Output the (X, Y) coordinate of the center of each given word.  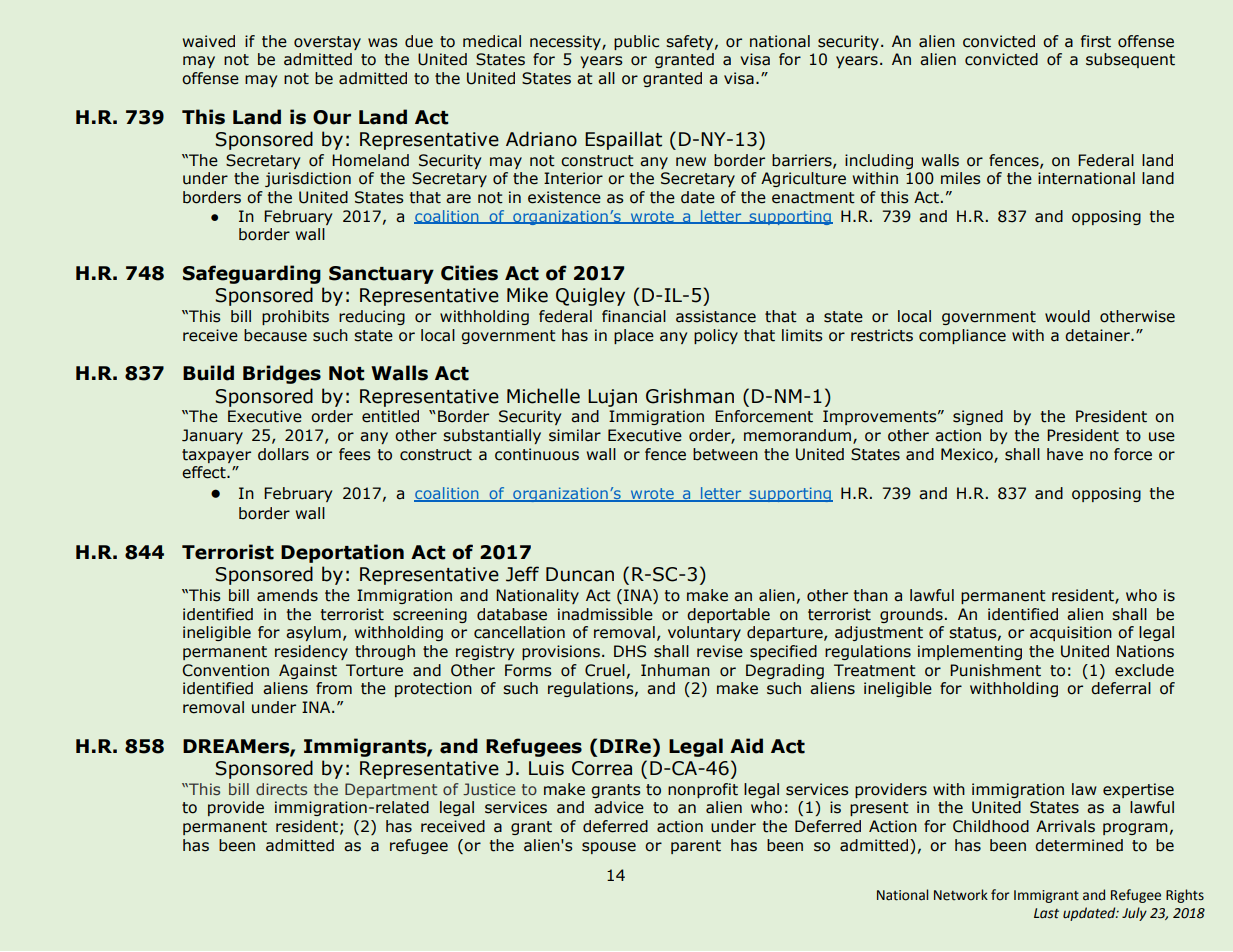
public (636, 42)
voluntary (704, 633)
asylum (313, 633)
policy (716, 336)
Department (391, 790)
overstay (327, 43)
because (275, 335)
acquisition (1071, 633)
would (1067, 316)
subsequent (1130, 60)
